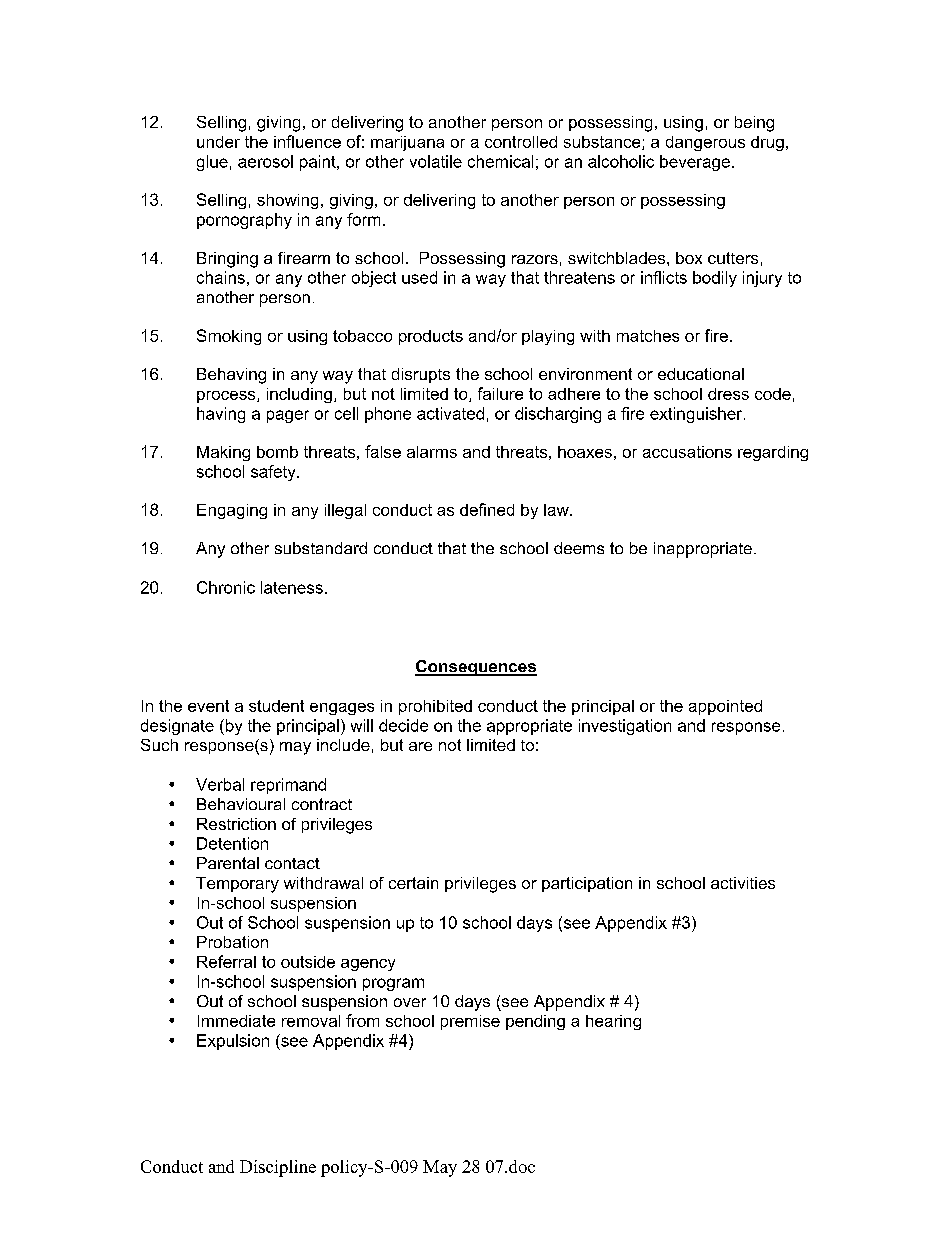 This document has width=952, height=1233. What do you see at coordinates (725, 707) in the document?
I see `appointed` at bounding box center [725, 707].
